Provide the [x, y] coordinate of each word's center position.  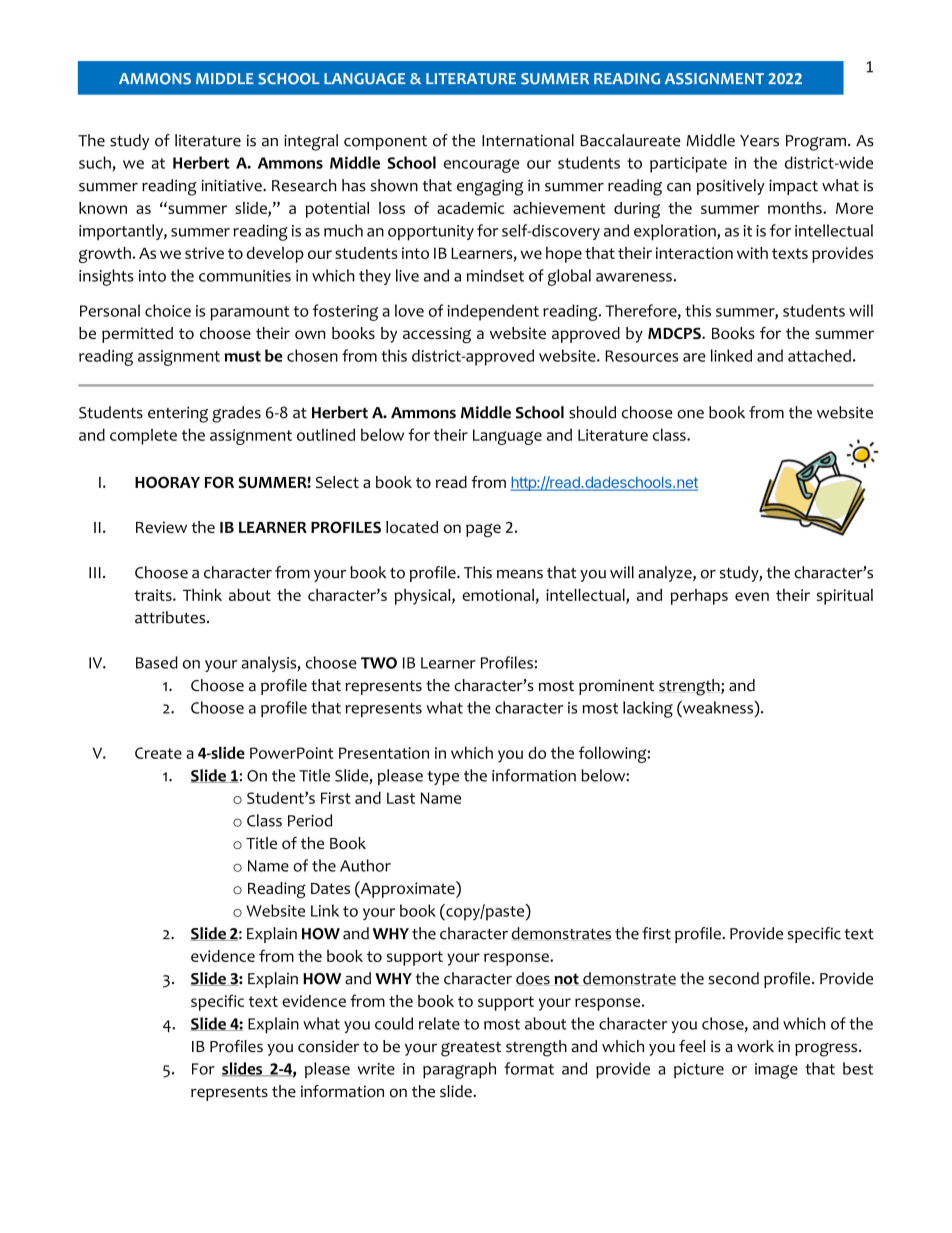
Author [365, 865]
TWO [379, 663]
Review [161, 527]
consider [328, 1046]
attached [819, 355]
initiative [232, 185]
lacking [648, 709]
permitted [137, 335]
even [752, 596]
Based [157, 662]
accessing [437, 335]
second [733, 978]
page [483, 530]
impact [793, 187]
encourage [481, 166]
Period [310, 820]
